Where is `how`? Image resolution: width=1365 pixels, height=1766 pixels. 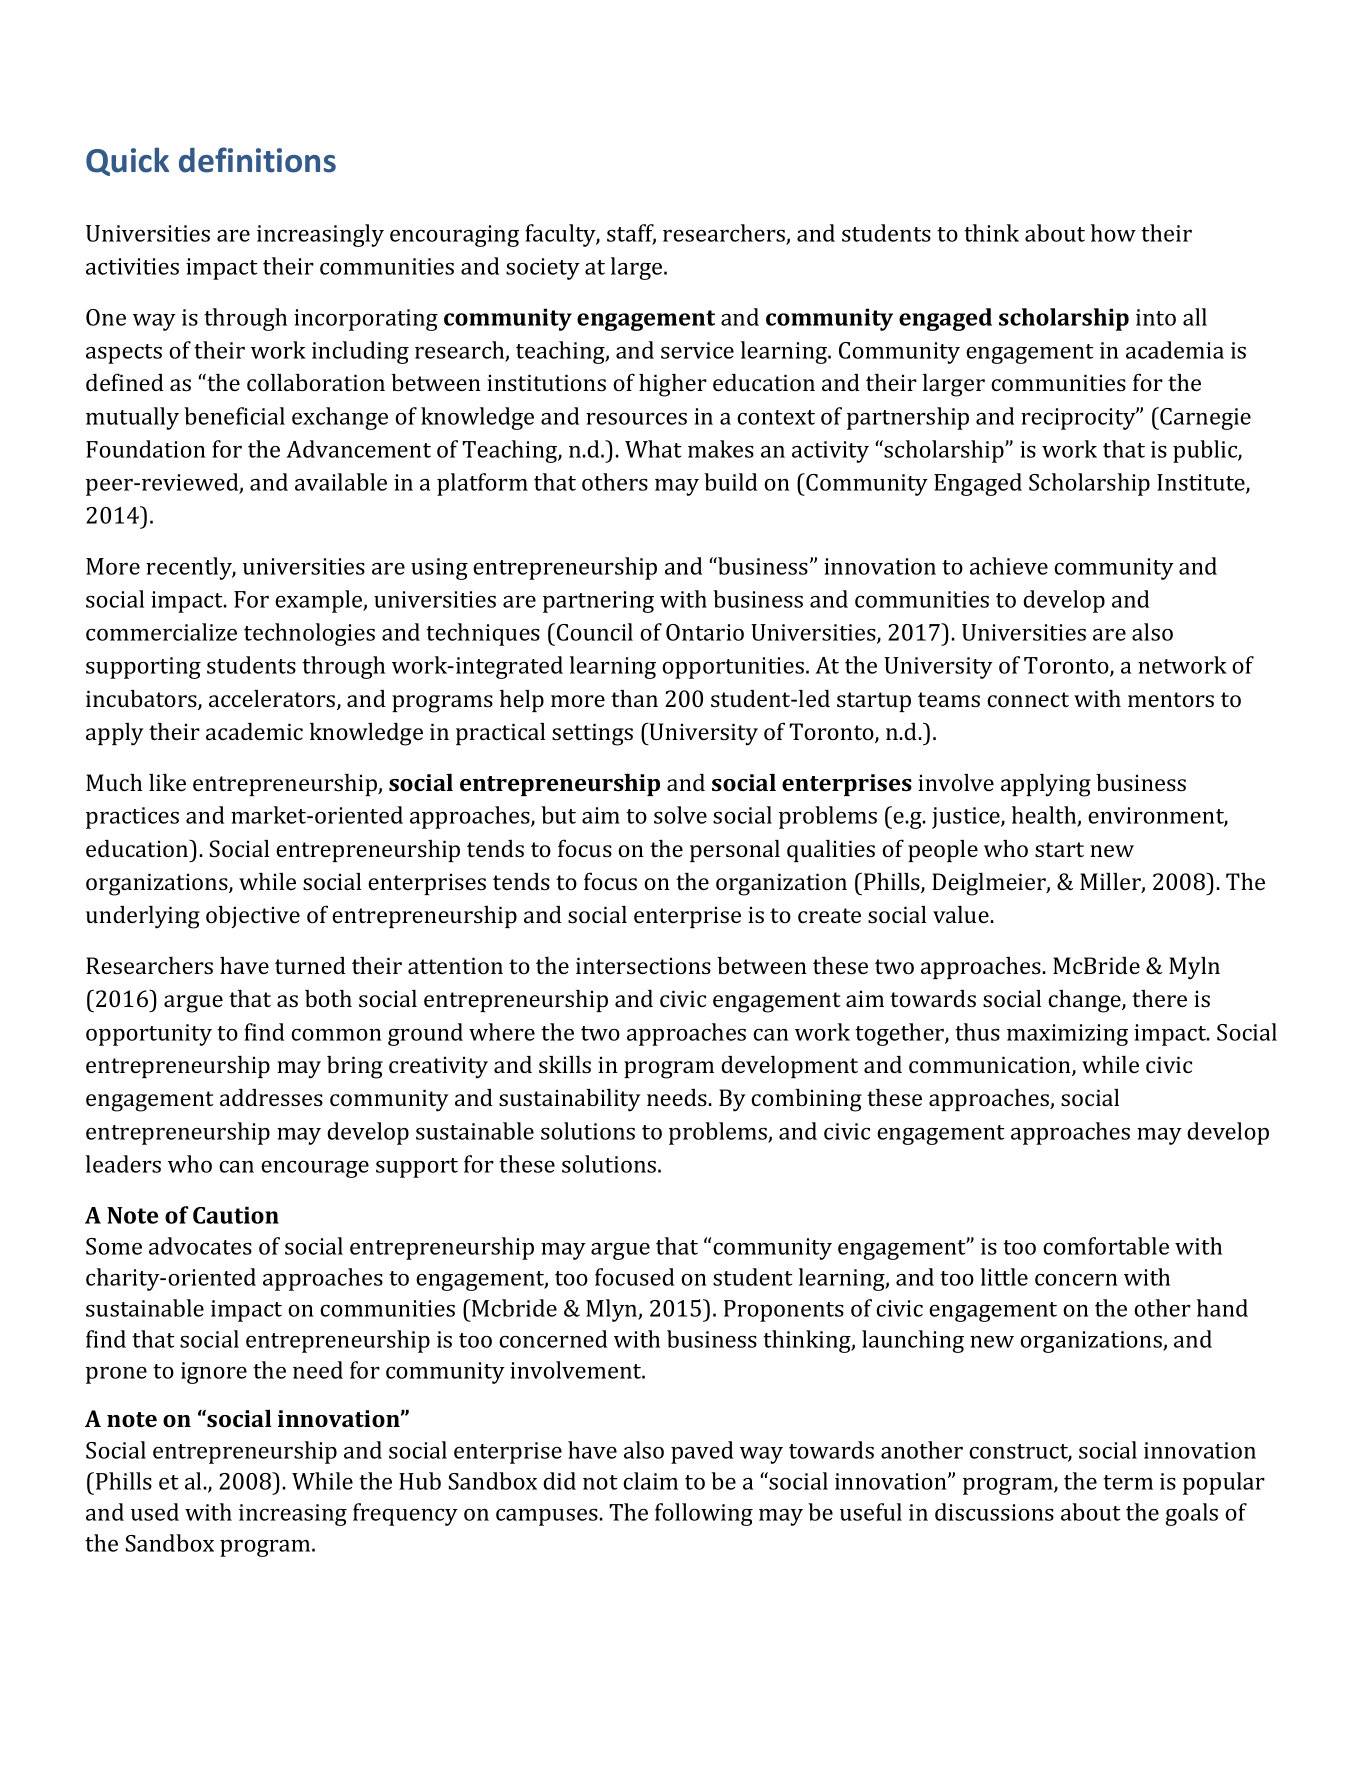 how is located at coordinates (1113, 233).
